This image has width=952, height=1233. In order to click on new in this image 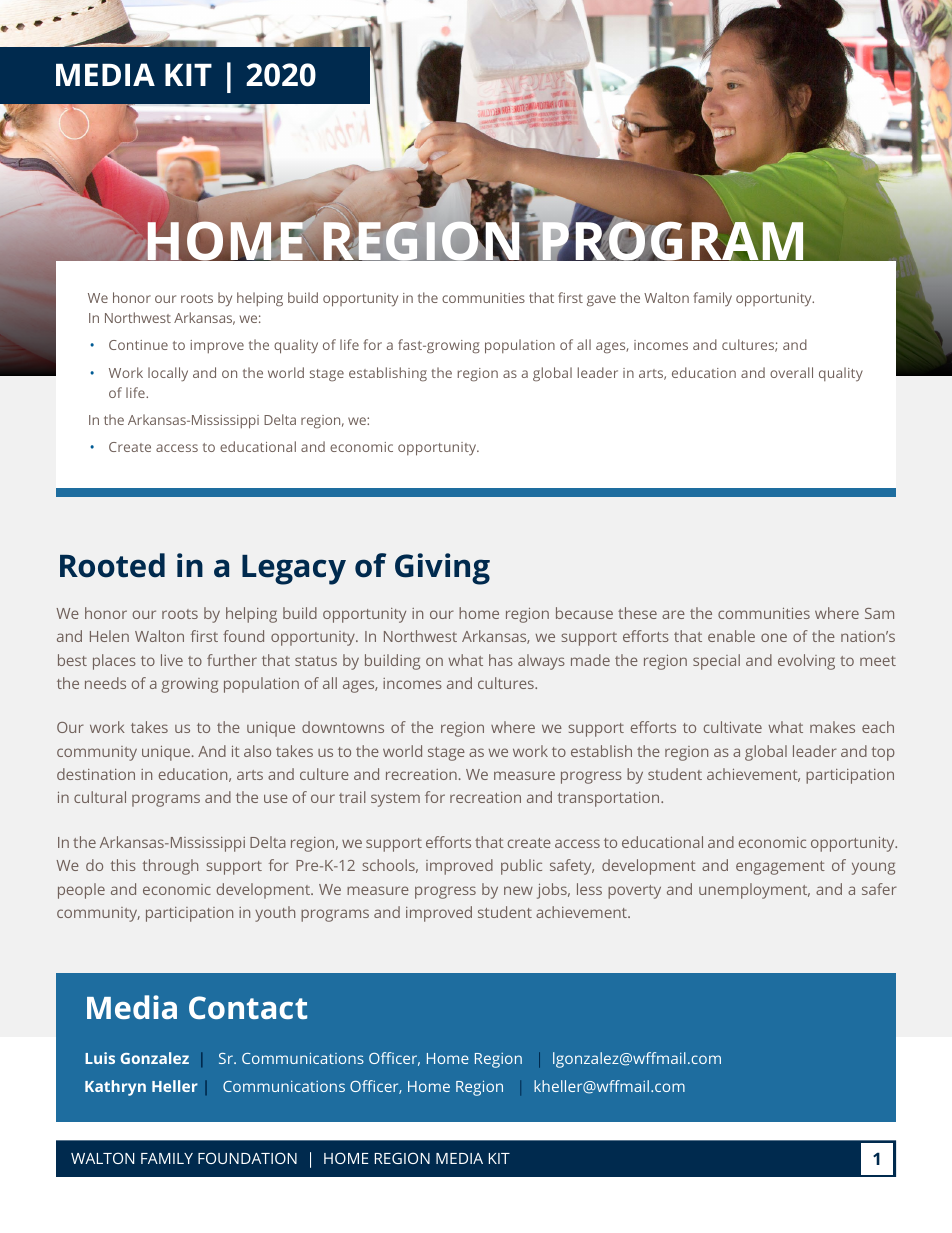, I will do `click(518, 890)`.
